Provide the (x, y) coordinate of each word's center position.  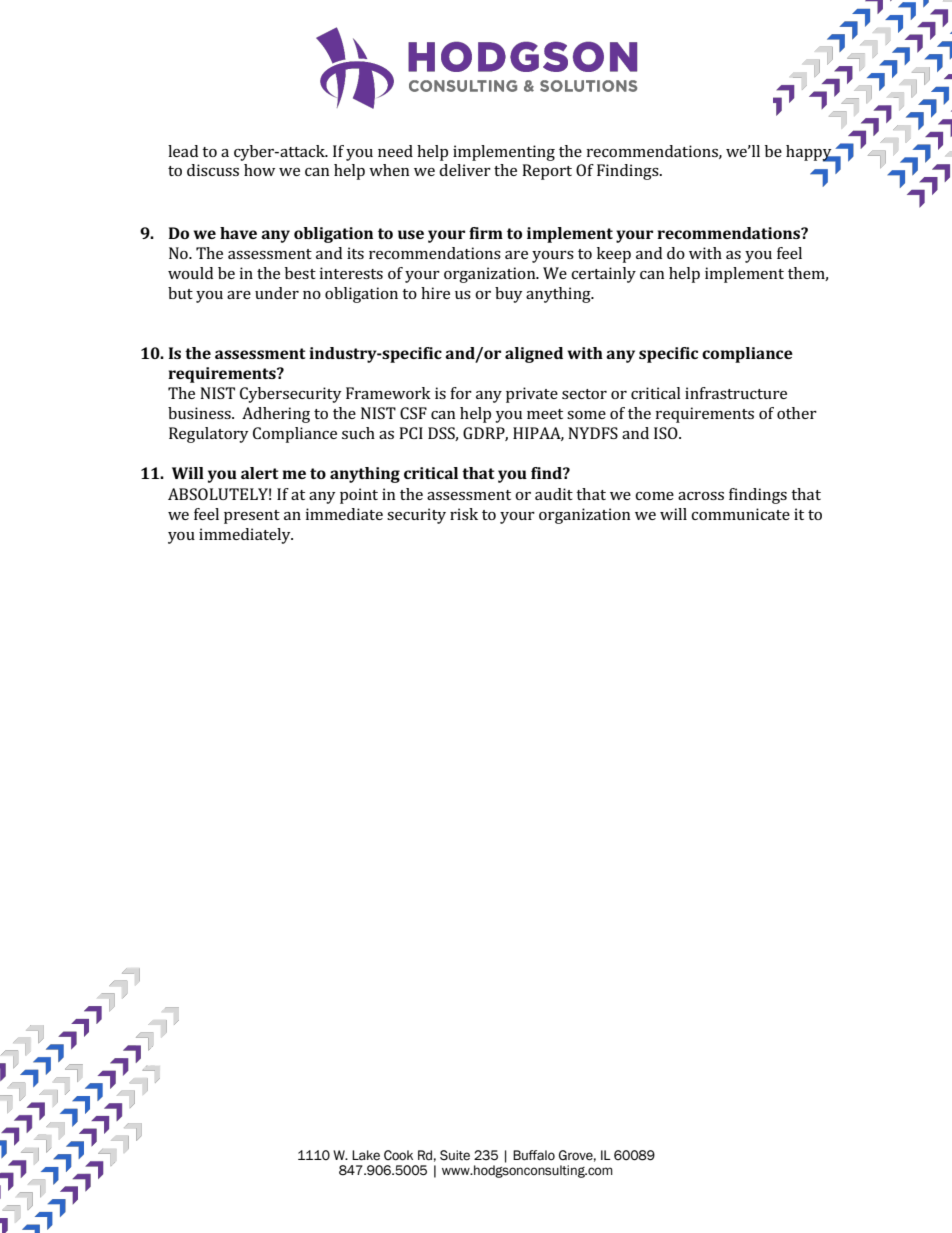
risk (464, 514)
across (701, 496)
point (359, 496)
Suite (455, 1155)
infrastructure (736, 393)
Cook (398, 1155)
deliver (465, 170)
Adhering (276, 415)
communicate (740, 514)
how (259, 170)
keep (614, 255)
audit (554, 494)
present (252, 517)
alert (260, 473)
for (461, 393)
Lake (366, 1155)
